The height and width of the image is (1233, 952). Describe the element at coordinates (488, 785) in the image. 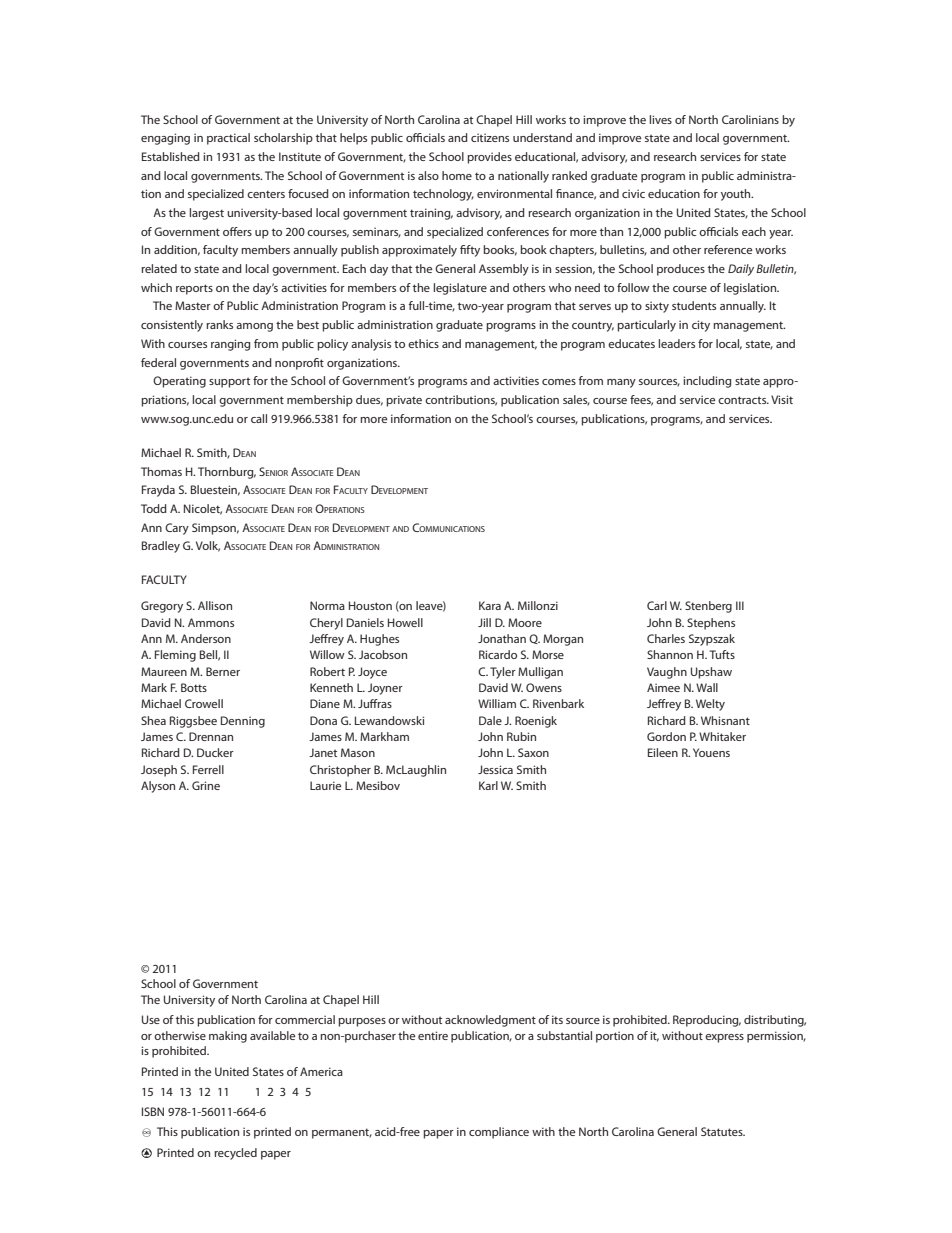

I see `Karl` at that location.
